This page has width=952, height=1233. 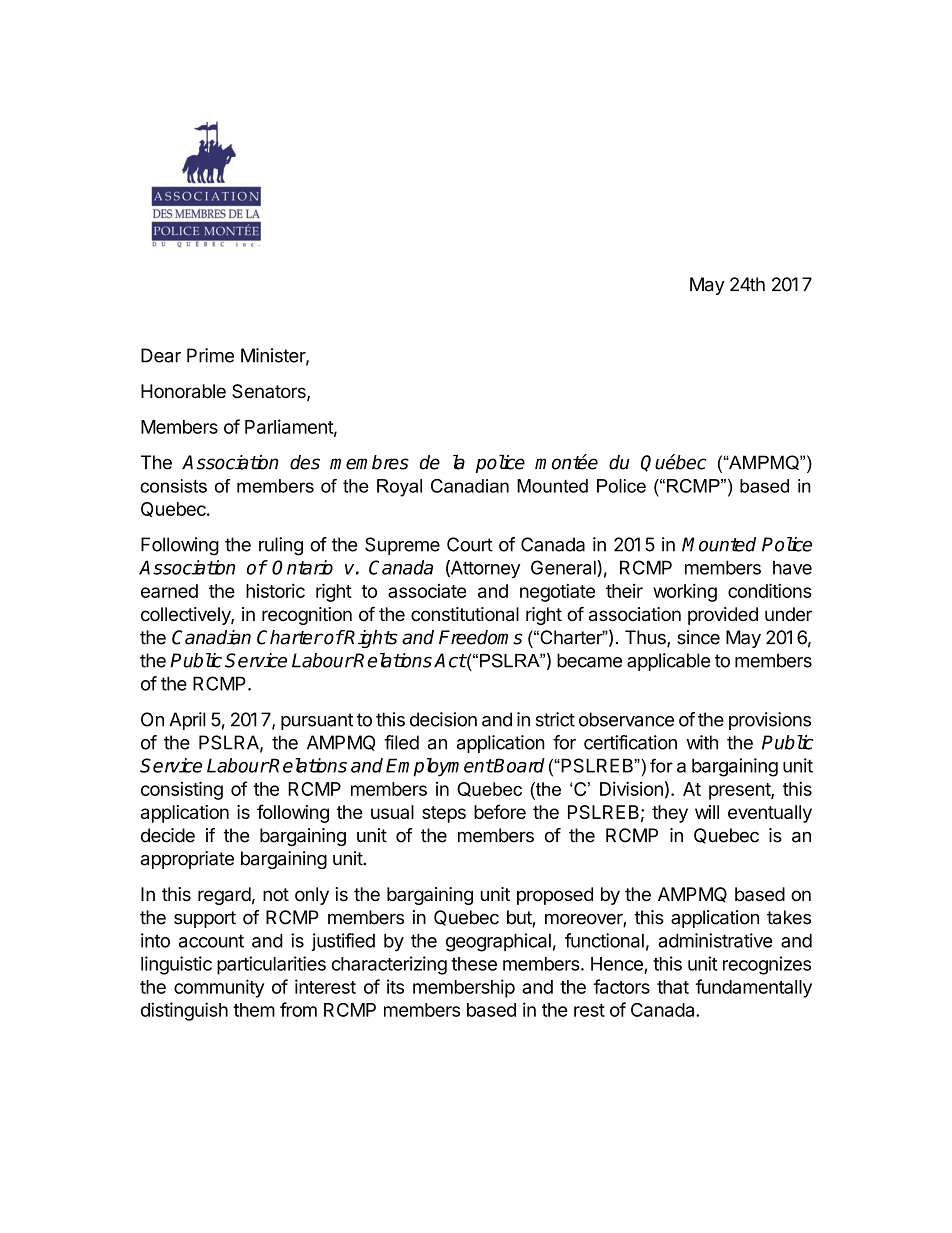 I want to click on membres, so click(x=369, y=462).
